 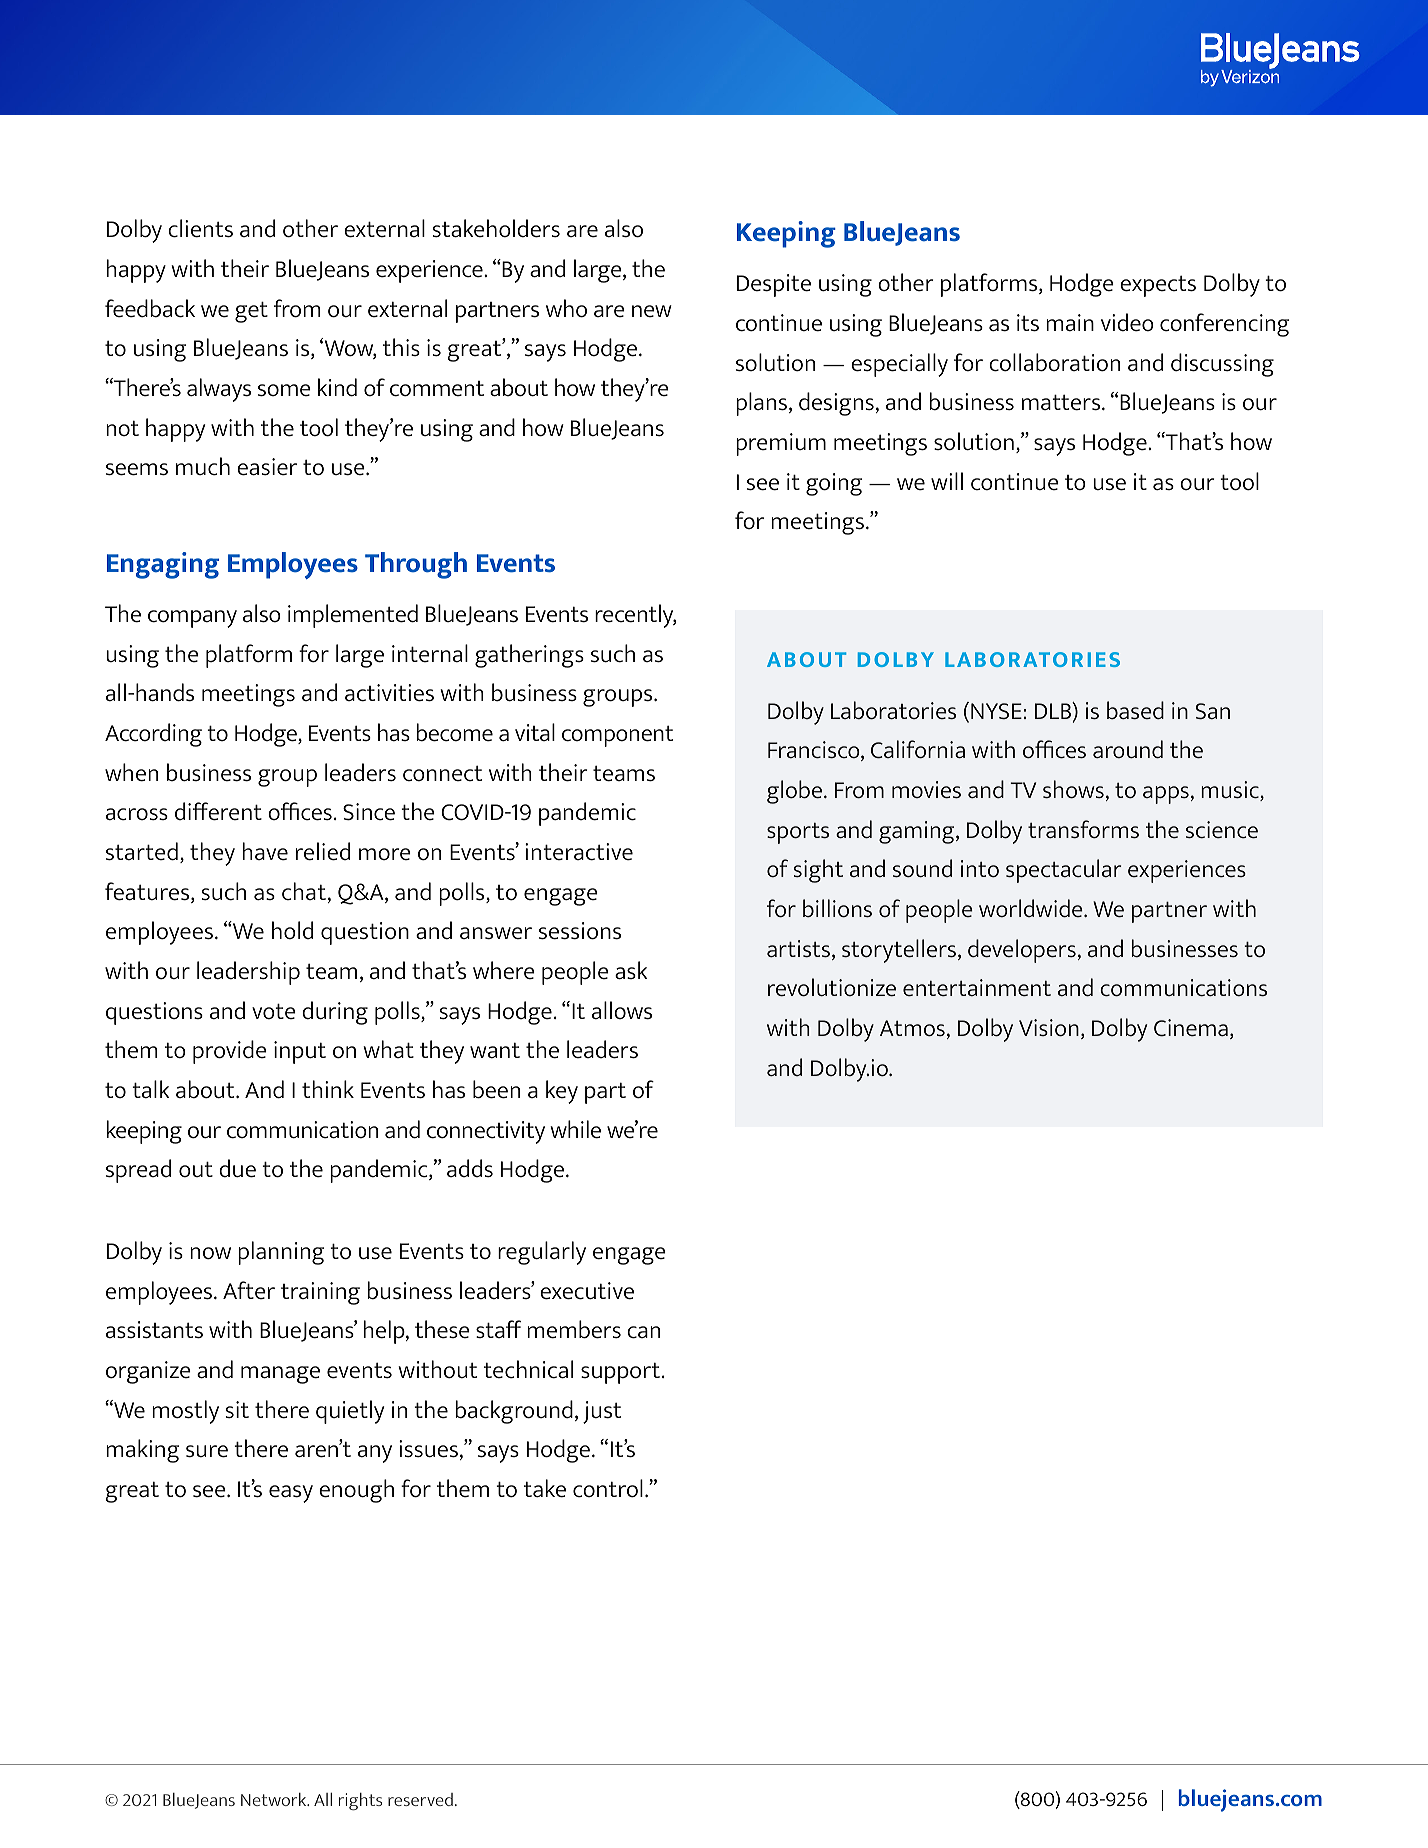 What do you see at coordinates (1049, 1027) in the screenshot?
I see `Vision` at bounding box center [1049, 1027].
